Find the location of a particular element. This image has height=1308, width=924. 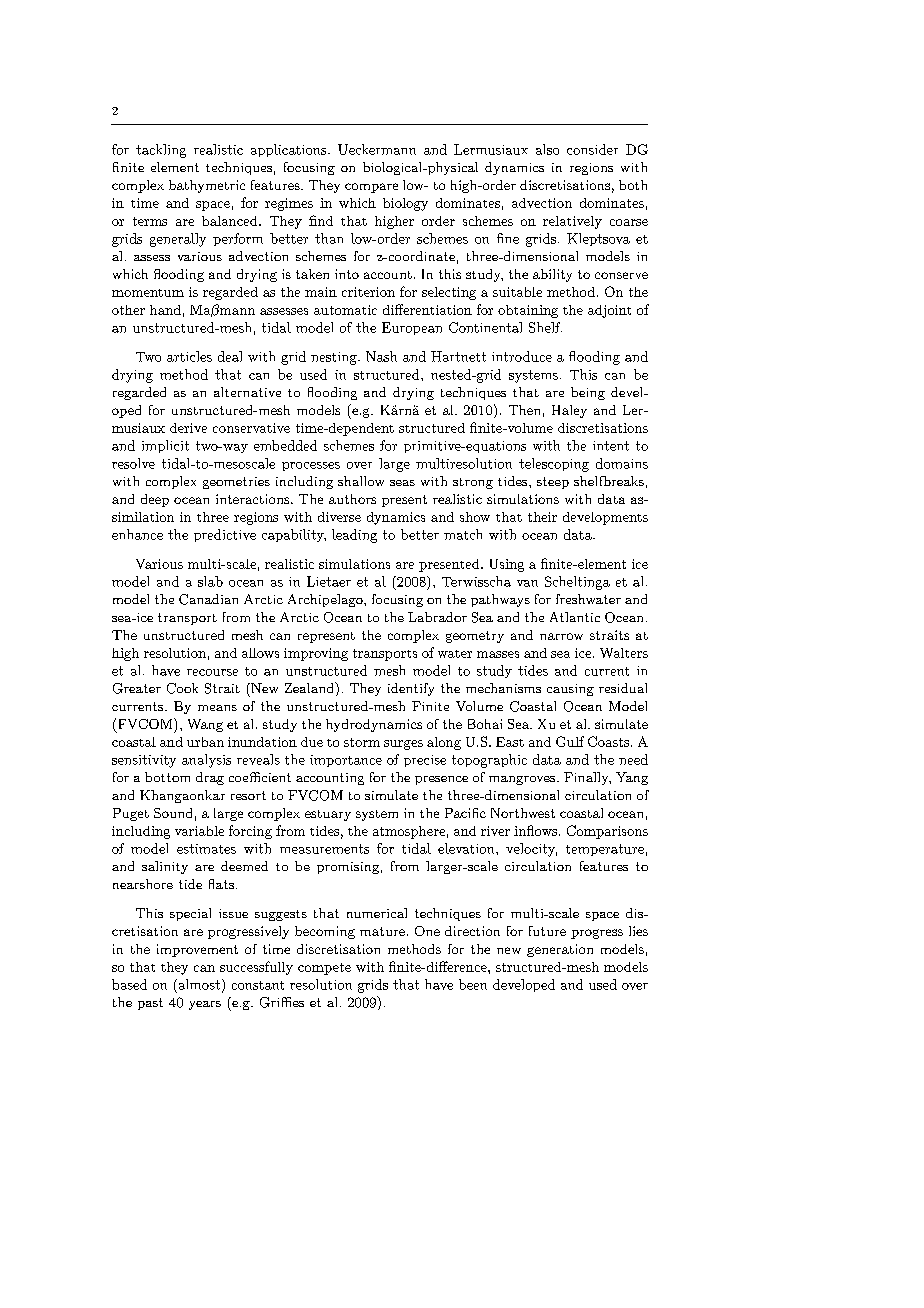

Wang is located at coordinates (205, 725).
